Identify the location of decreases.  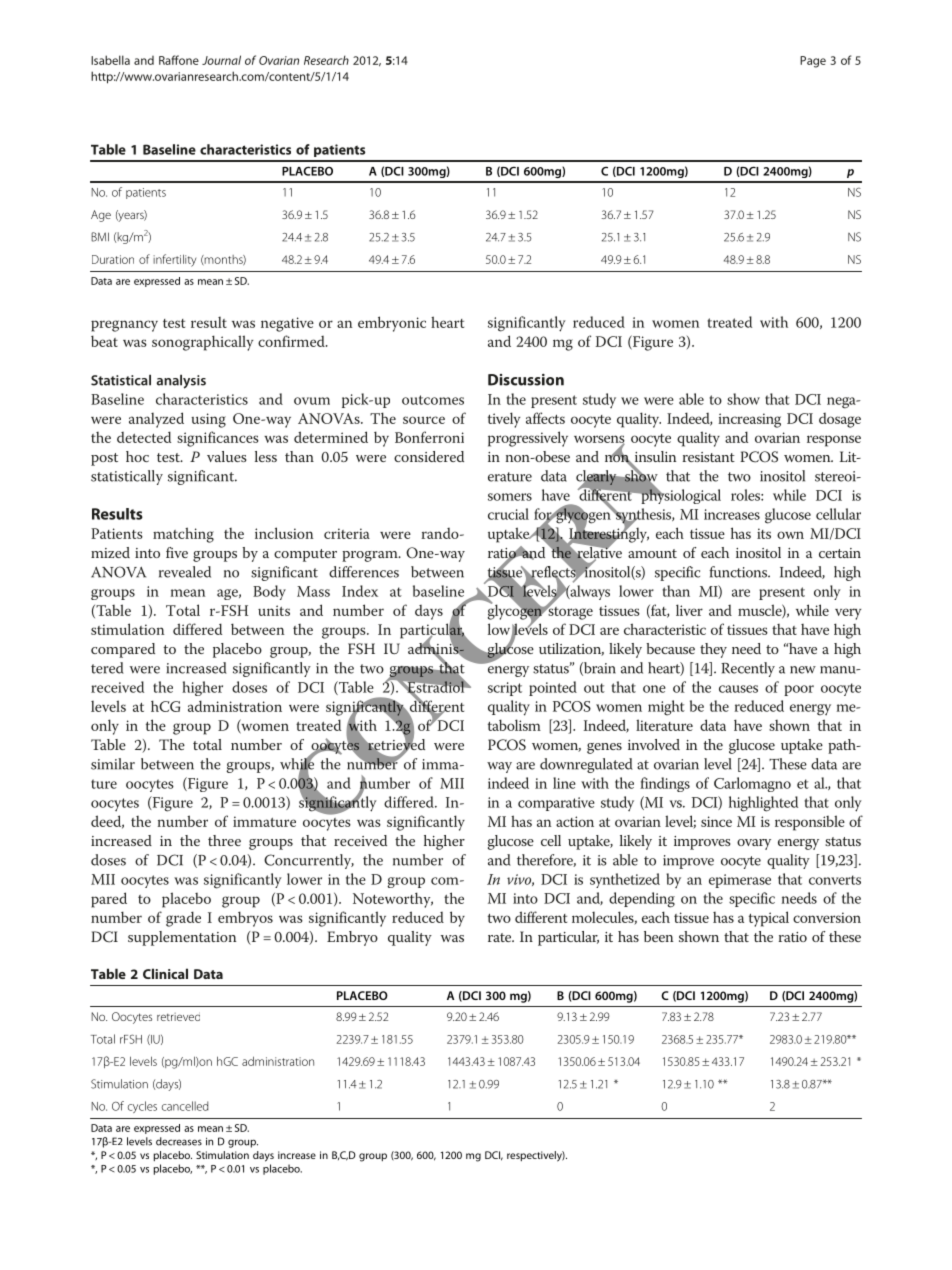
(179, 1141).
